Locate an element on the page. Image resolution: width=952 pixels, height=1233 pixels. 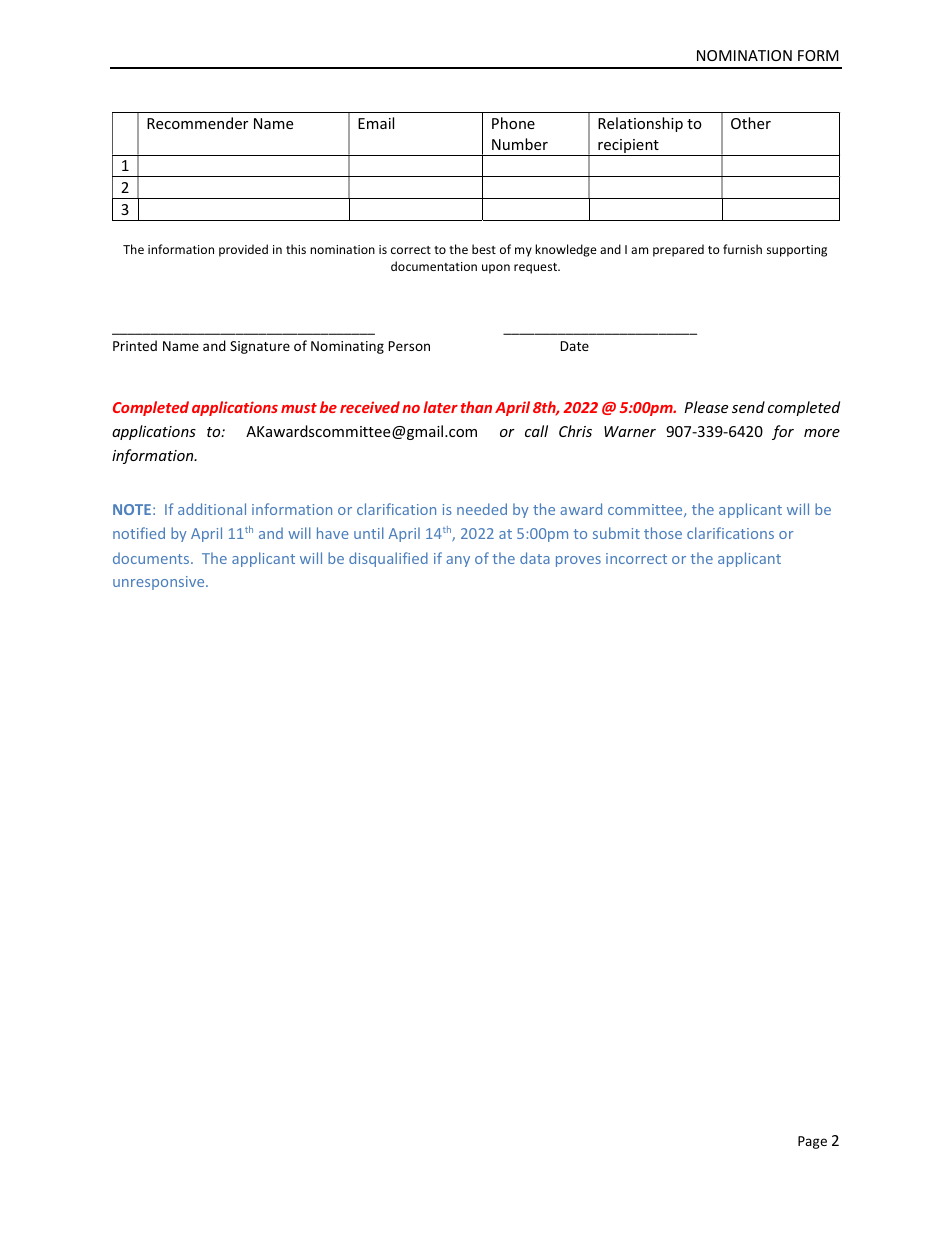
proves is located at coordinates (578, 561).
